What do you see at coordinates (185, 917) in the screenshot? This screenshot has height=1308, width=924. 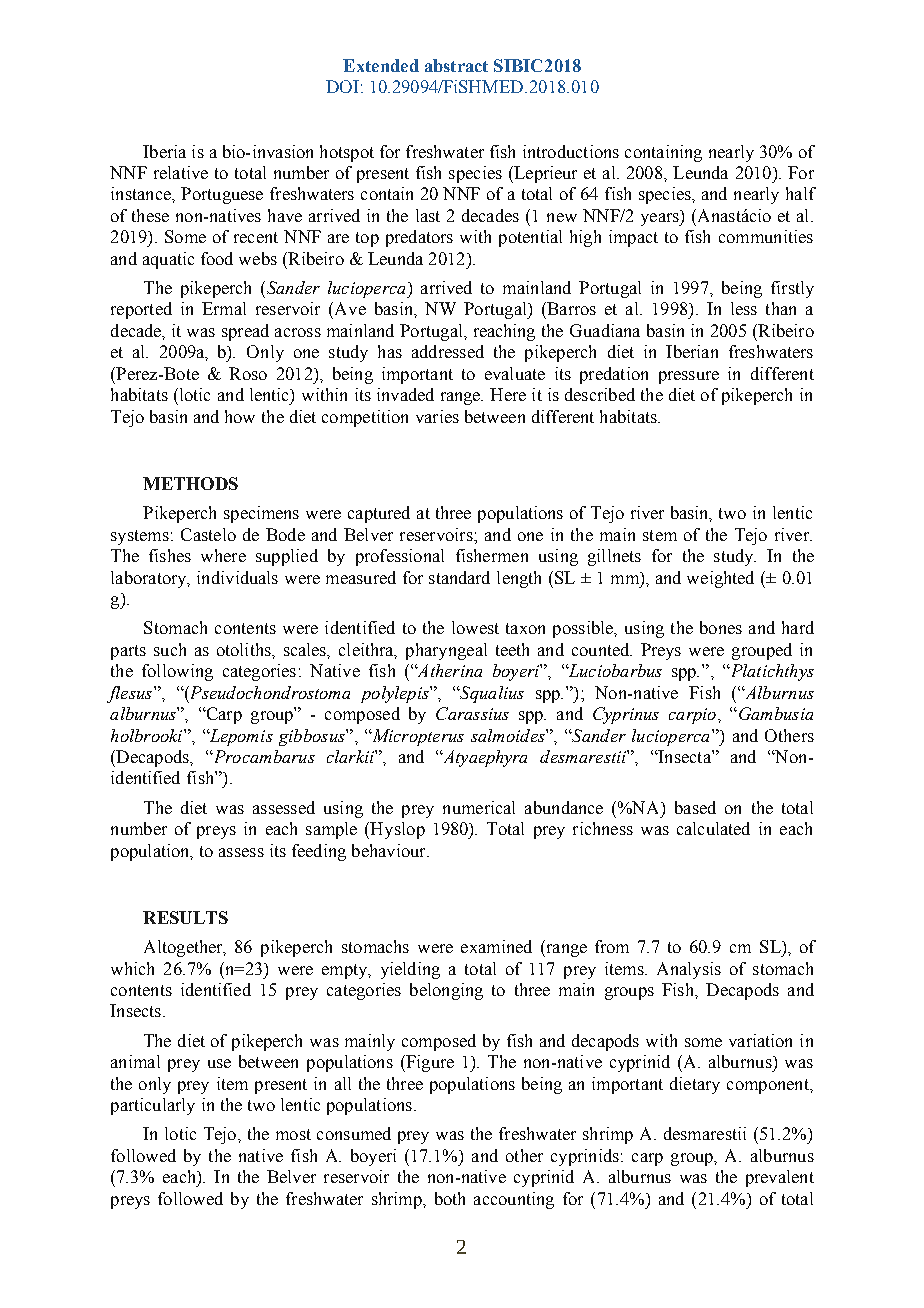 I see `RESULTS` at bounding box center [185, 917].
